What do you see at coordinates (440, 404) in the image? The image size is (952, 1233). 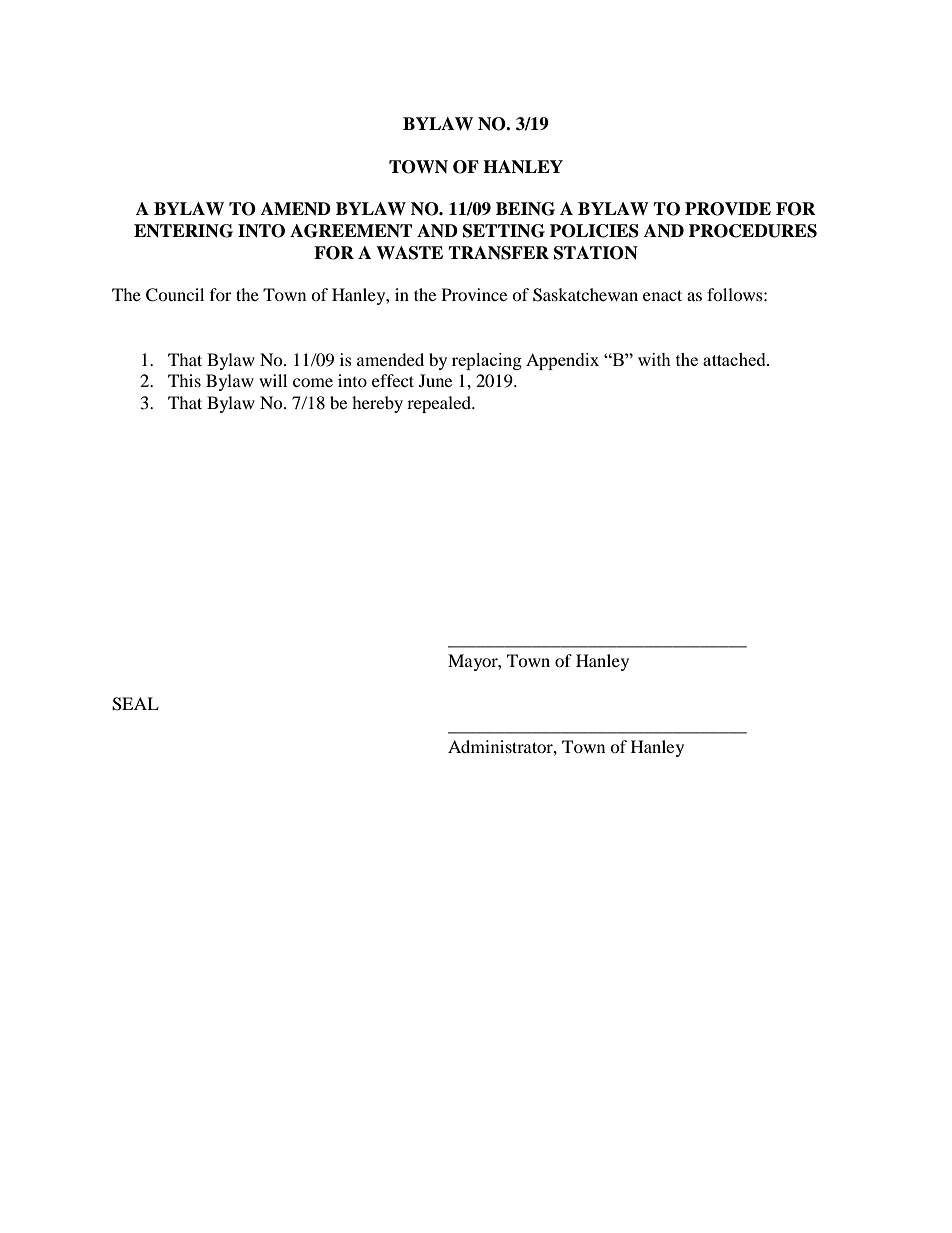 I see `repealed` at bounding box center [440, 404].
